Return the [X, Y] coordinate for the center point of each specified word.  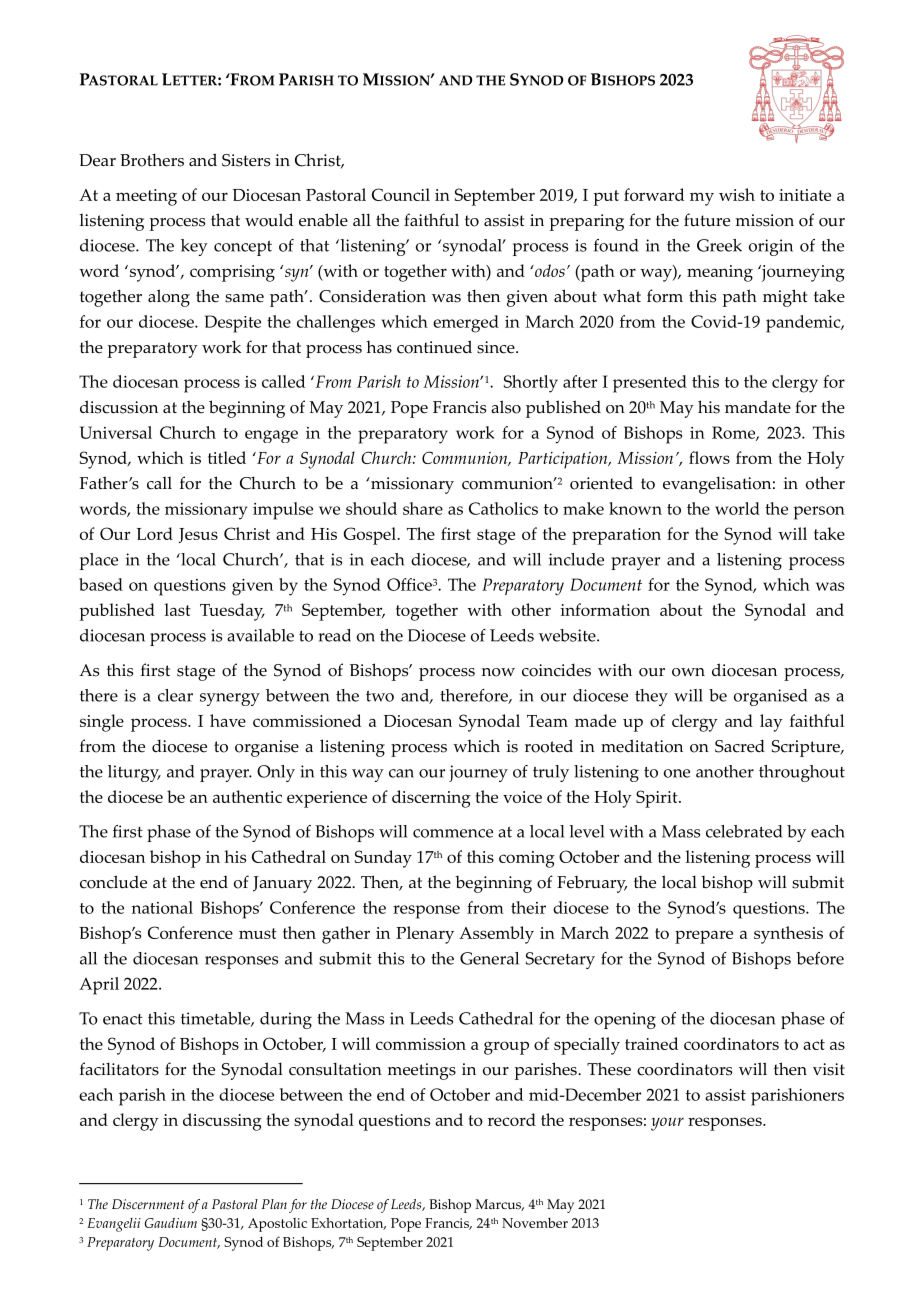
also [506, 407]
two [380, 696]
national [162, 907]
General [489, 958]
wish [737, 194]
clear [175, 695]
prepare [704, 937]
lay [771, 723]
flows [709, 457]
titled [227, 457]
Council [401, 194]
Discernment [148, 1204]
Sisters [246, 160]
